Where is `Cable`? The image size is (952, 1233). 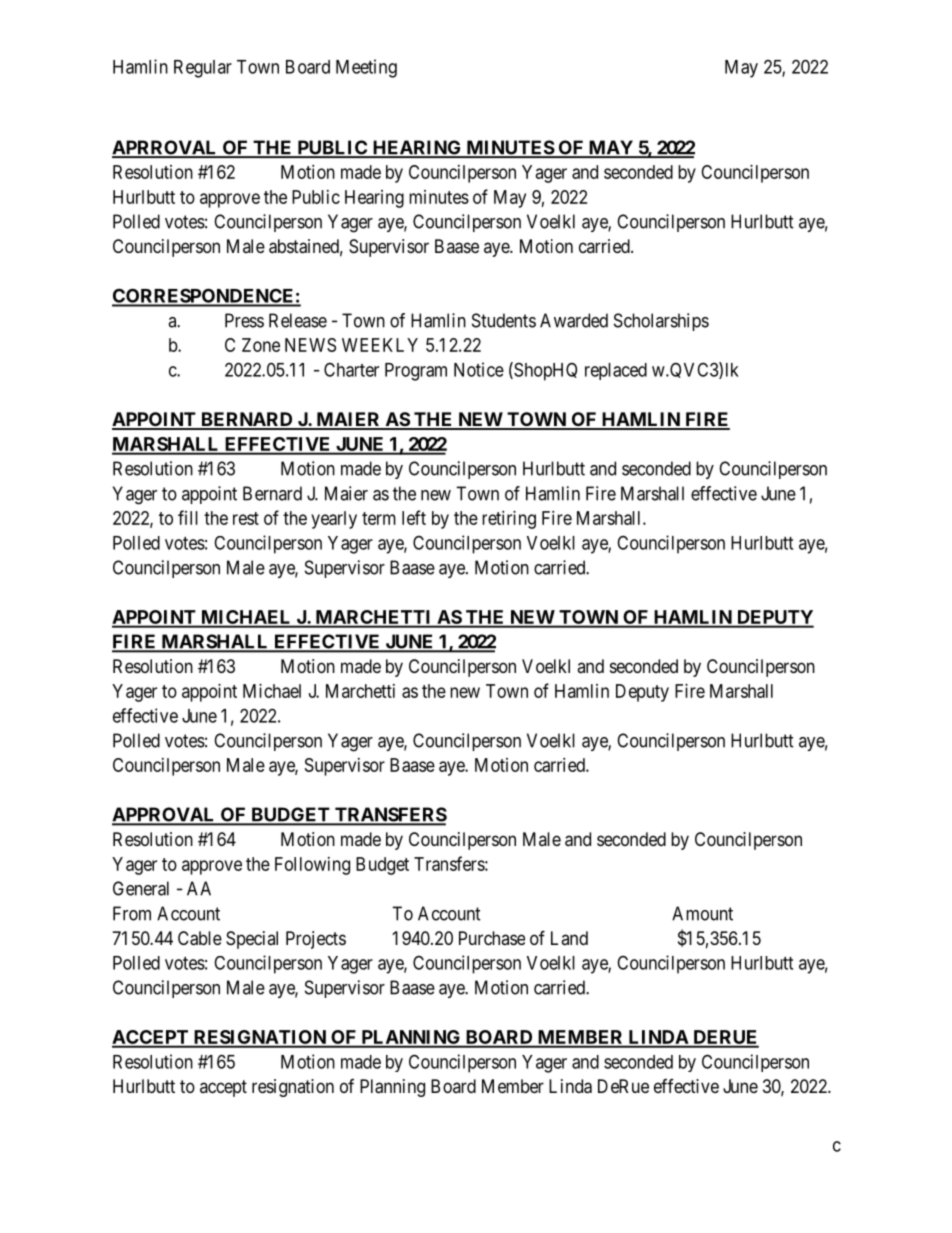
Cable is located at coordinates (200, 938).
